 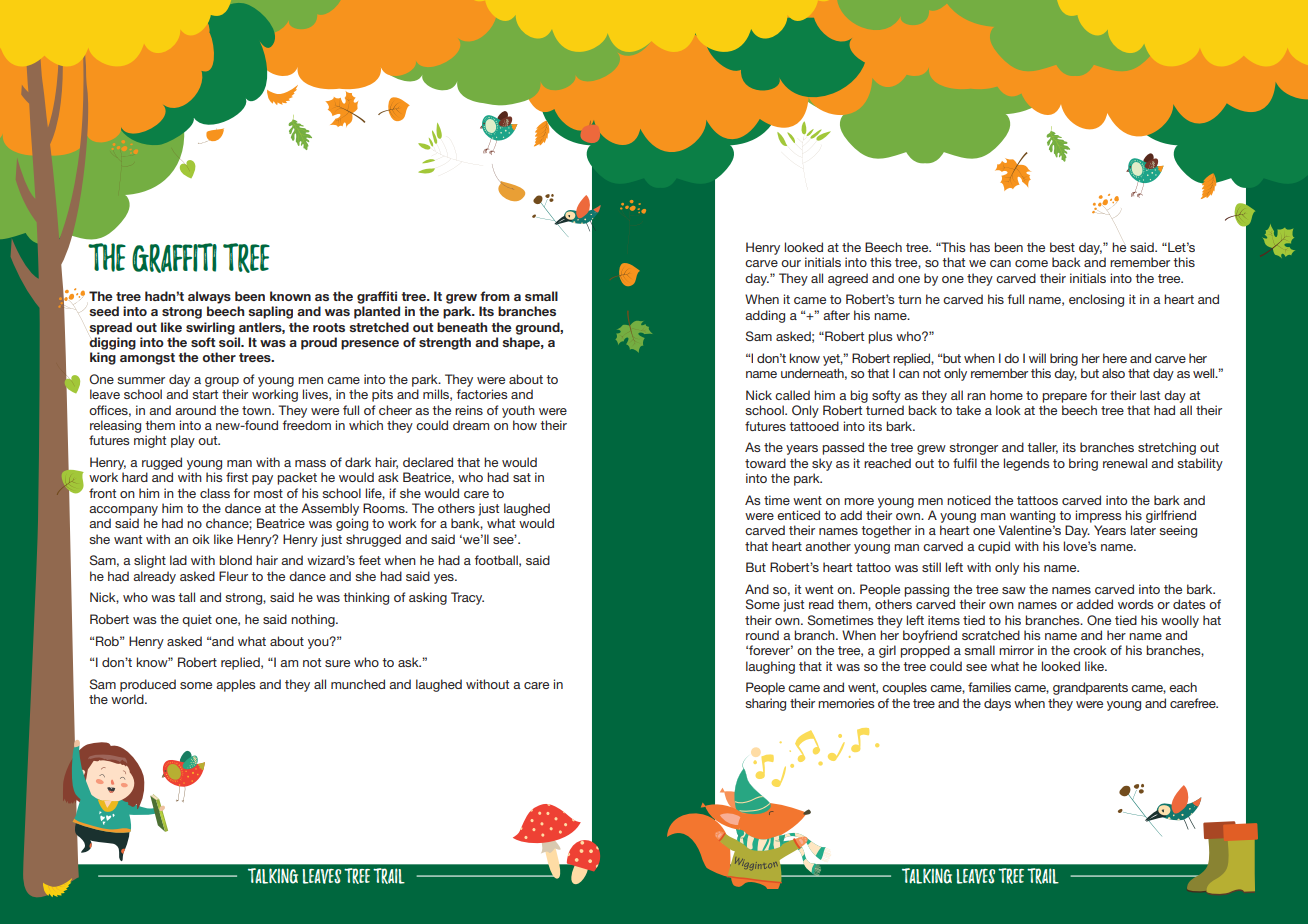 I want to click on grandparents, so click(x=1090, y=688).
